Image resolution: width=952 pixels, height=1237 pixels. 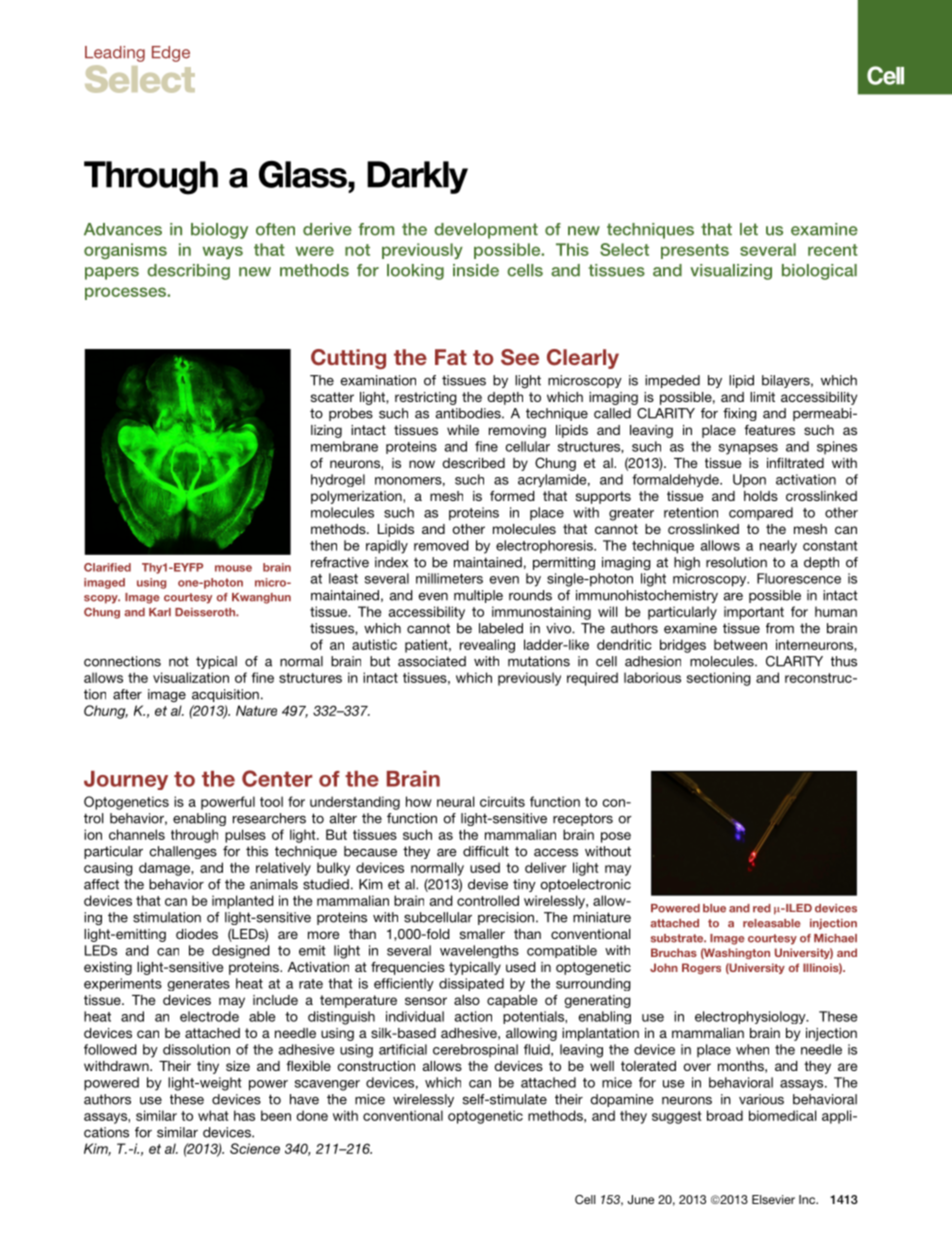 What do you see at coordinates (749, 229) in the image?
I see `let` at bounding box center [749, 229].
